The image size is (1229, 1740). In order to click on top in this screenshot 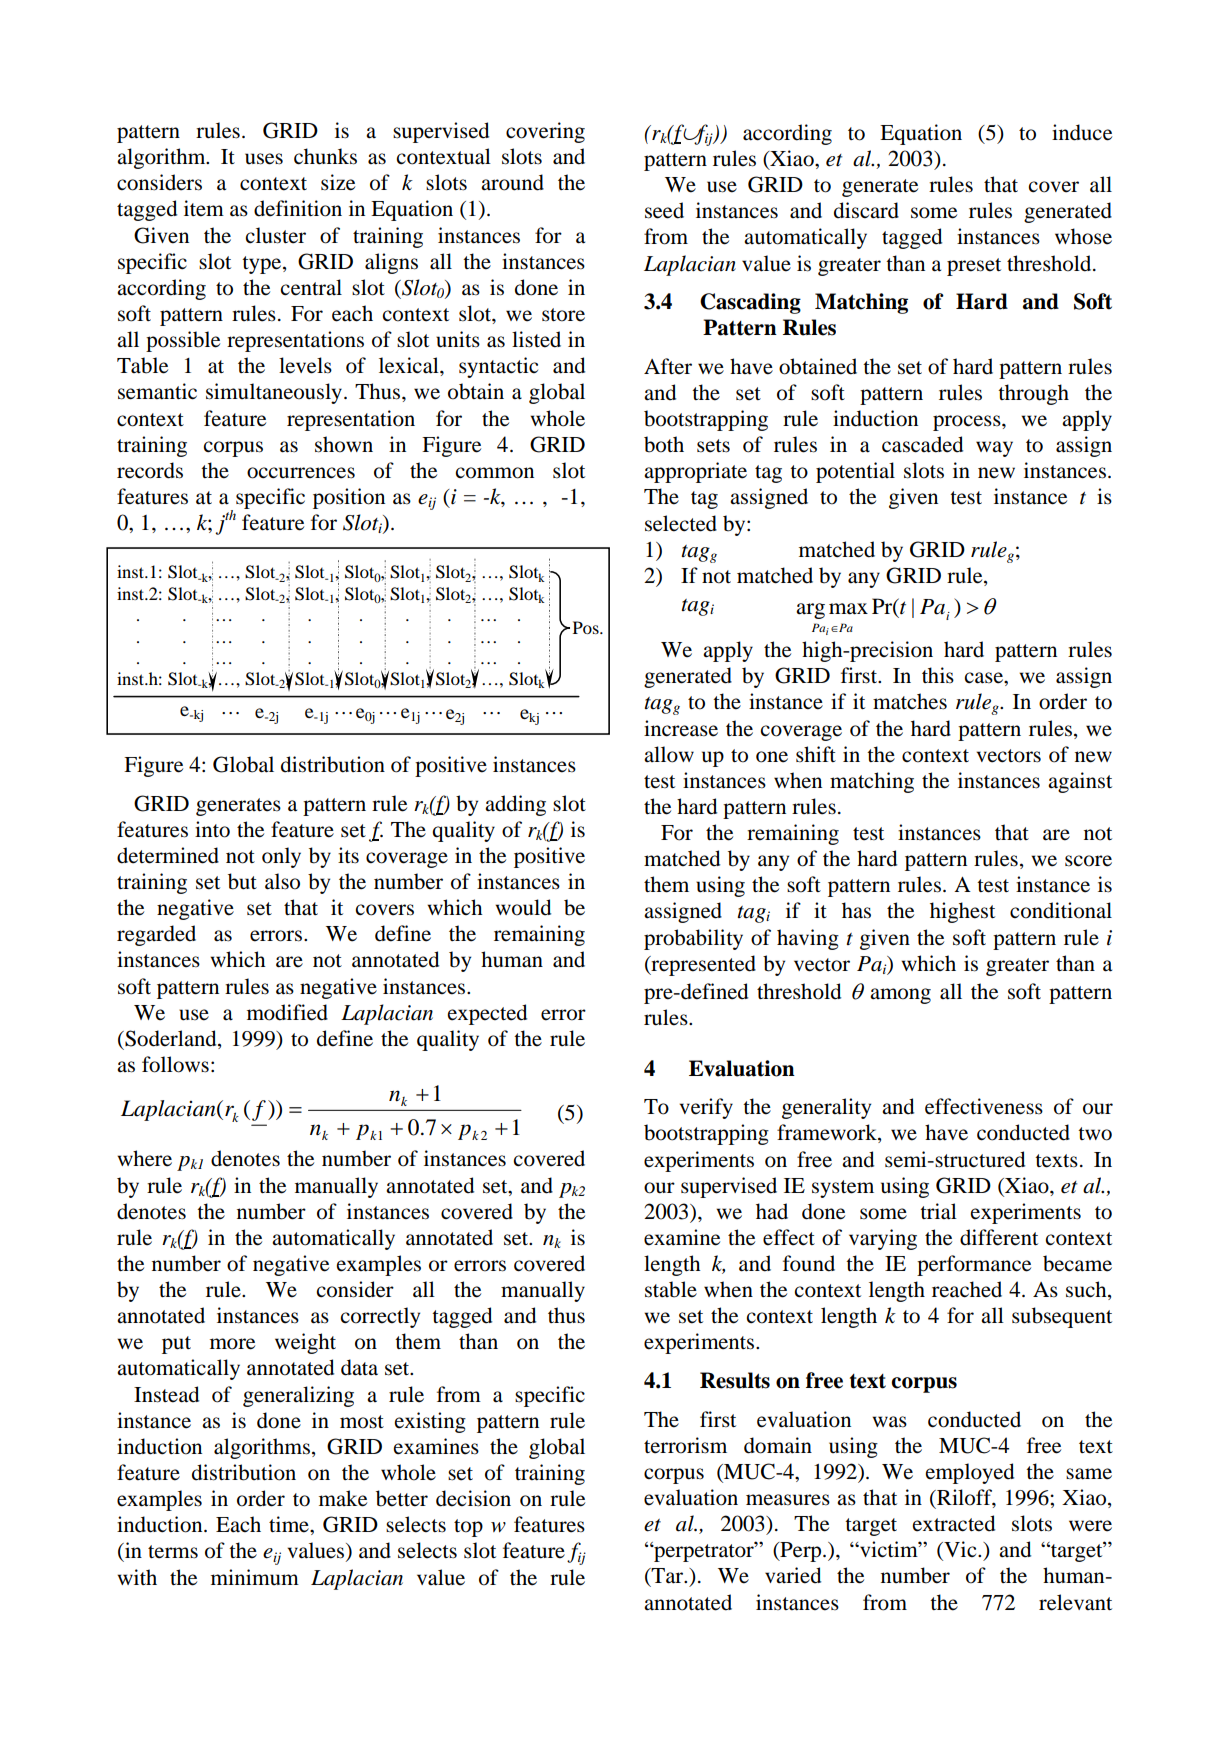, I will do `click(468, 1528)`.
